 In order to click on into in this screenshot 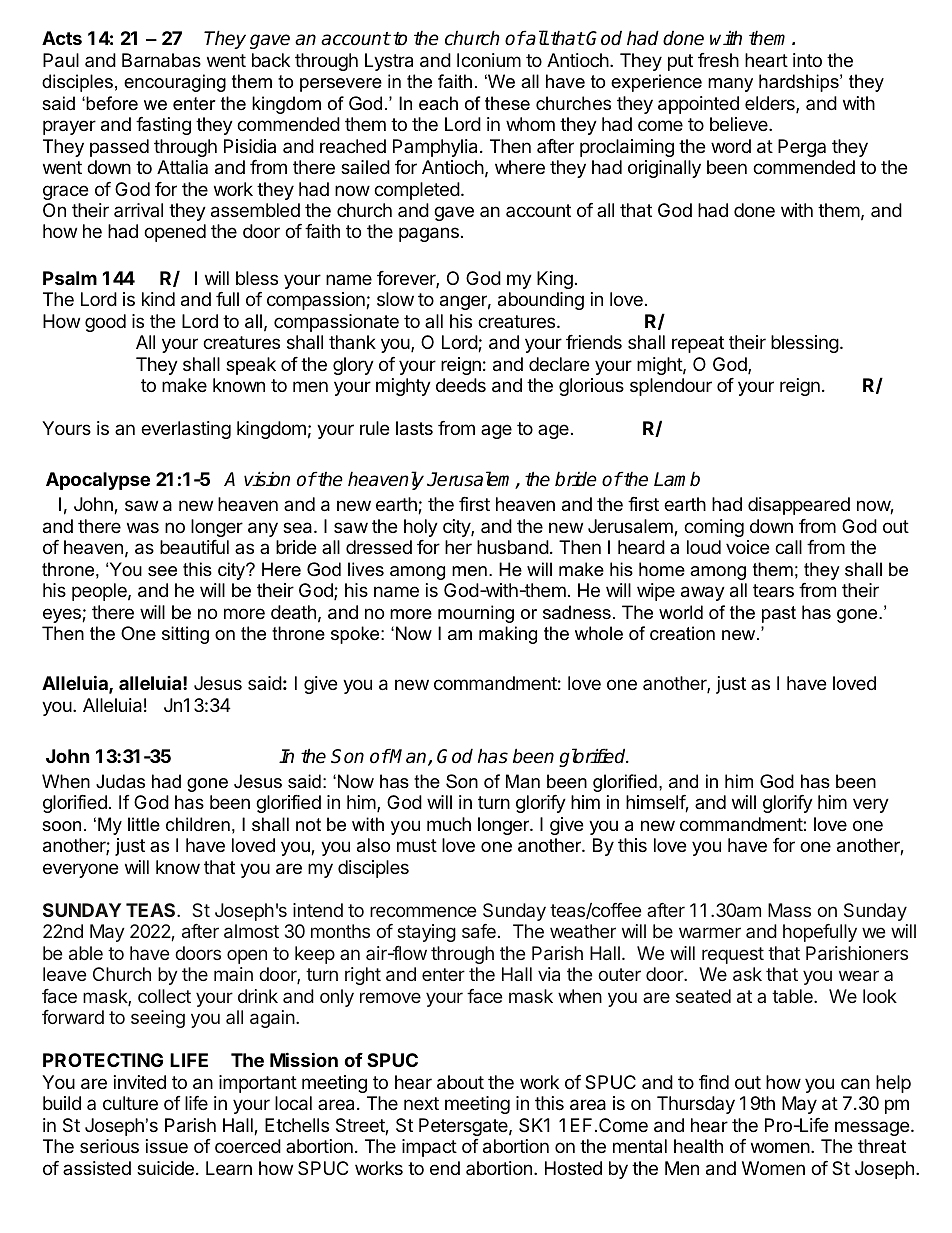, I will do `click(807, 60)`.
